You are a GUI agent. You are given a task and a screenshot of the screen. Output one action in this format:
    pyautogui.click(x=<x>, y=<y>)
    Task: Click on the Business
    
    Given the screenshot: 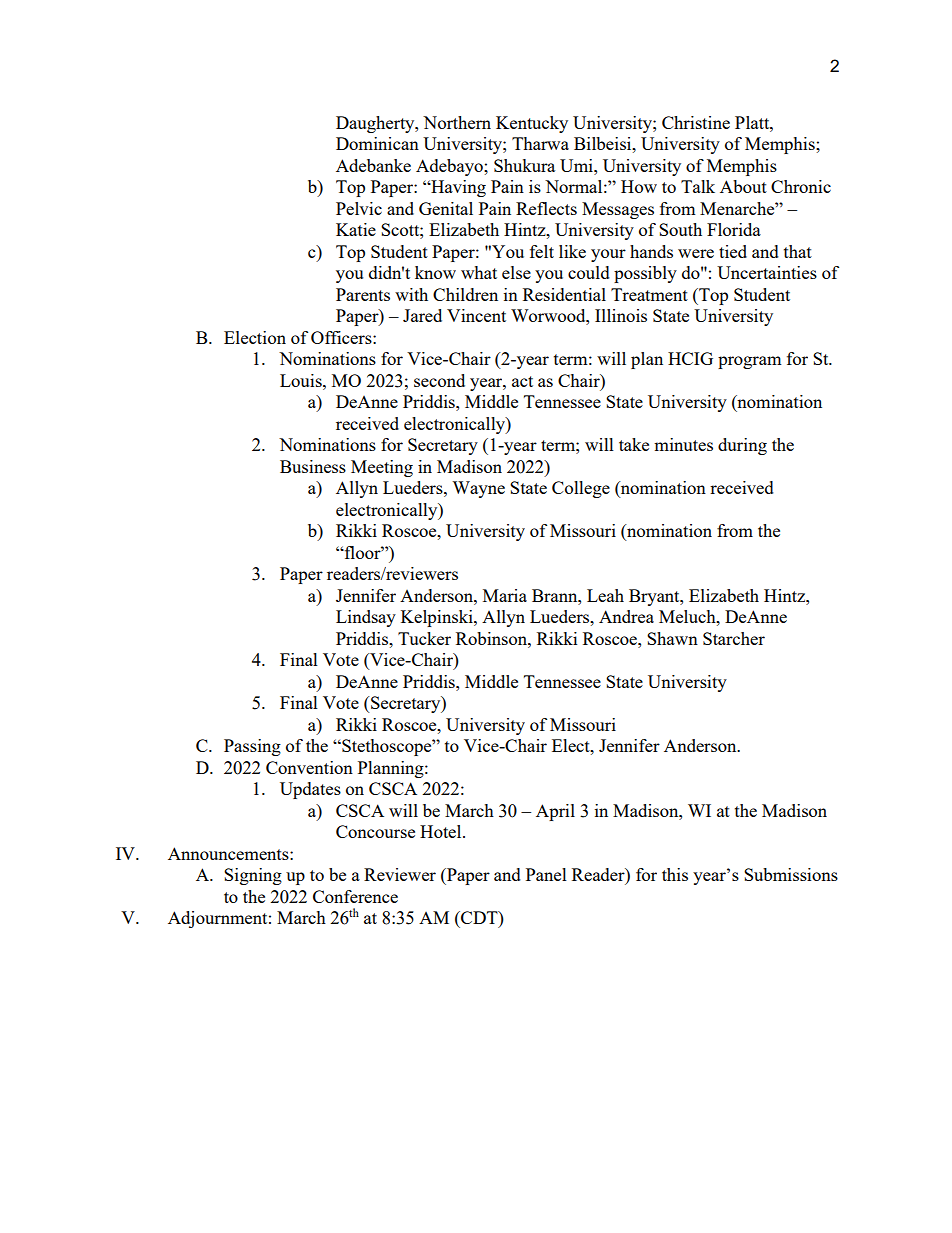 What is the action you would take?
    pyautogui.click(x=313, y=466)
